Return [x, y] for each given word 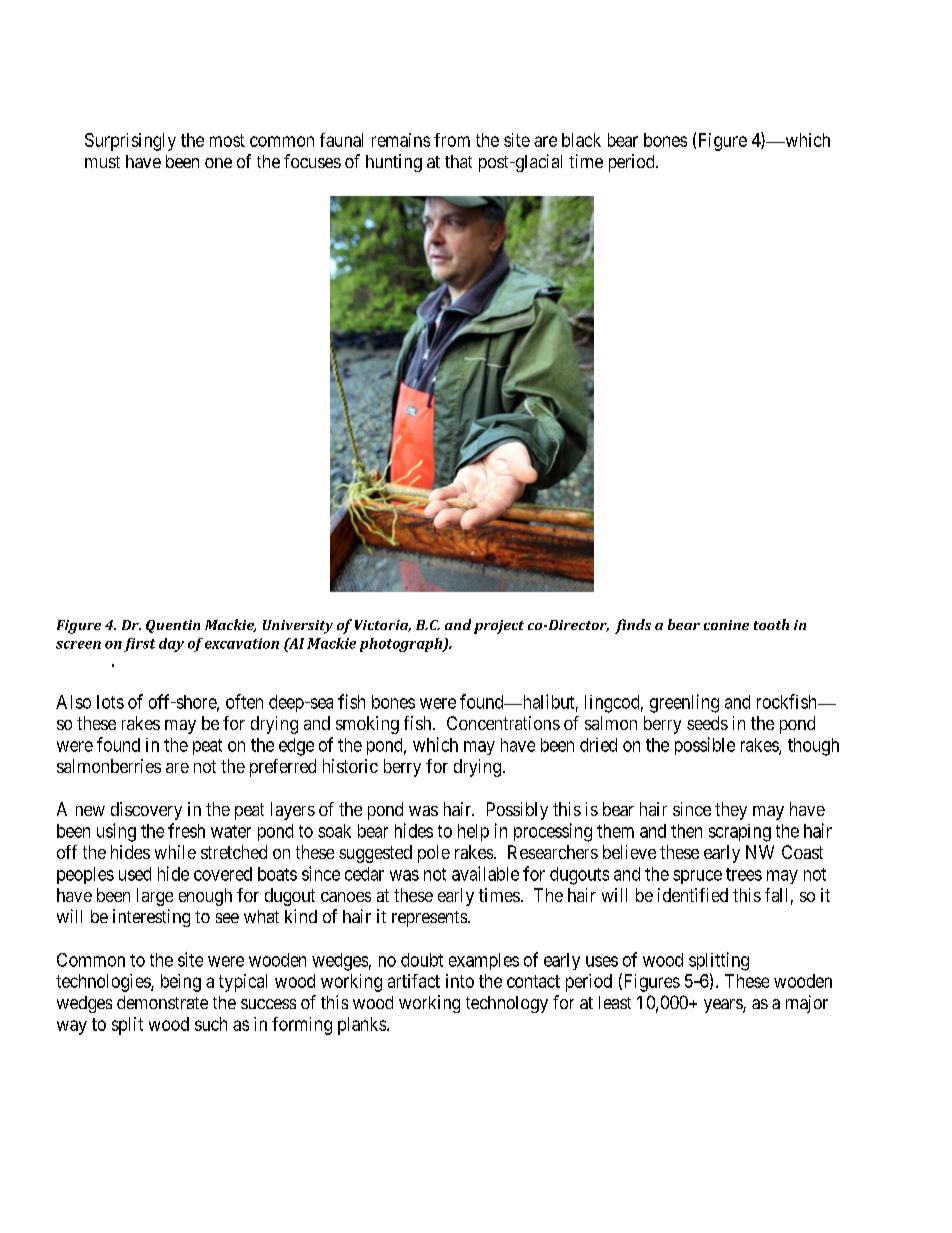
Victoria [383, 626]
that [458, 161]
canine [726, 625]
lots [110, 702]
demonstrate [162, 1002]
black [581, 140]
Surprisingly [130, 142]
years [724, 1006]
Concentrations [503, 723]
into [460, 981]
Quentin [173, 626]
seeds [707, 723]
